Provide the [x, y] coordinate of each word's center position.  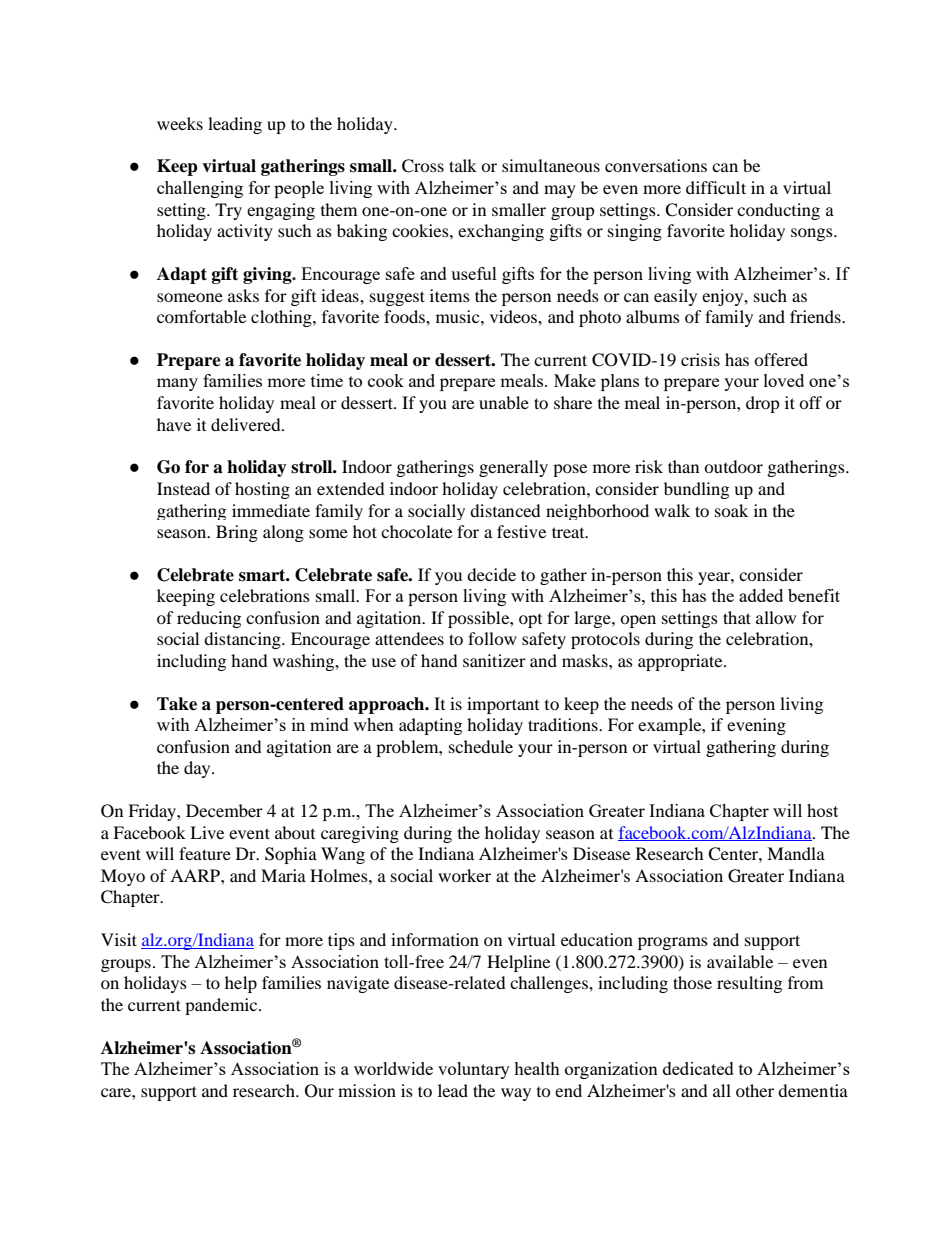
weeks [180, 123]
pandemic [222, 1006]
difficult [716, 187]
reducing [209, 619]
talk [463, 165]
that [737, 617]
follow [492, 638]
